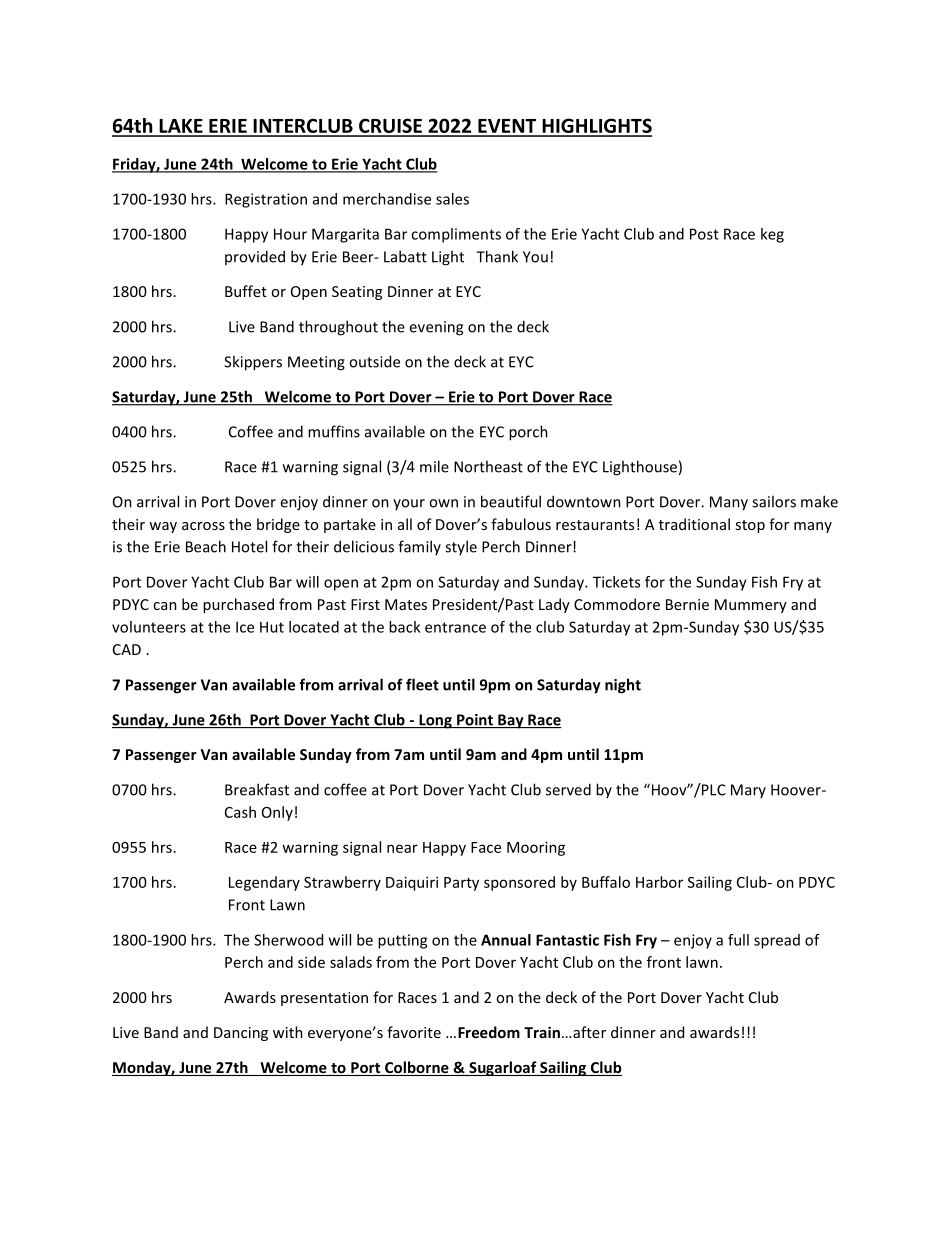 Image resolution: width=952 pixels, height=1233 pixels. I want to click on Post, so click(704, 234).
